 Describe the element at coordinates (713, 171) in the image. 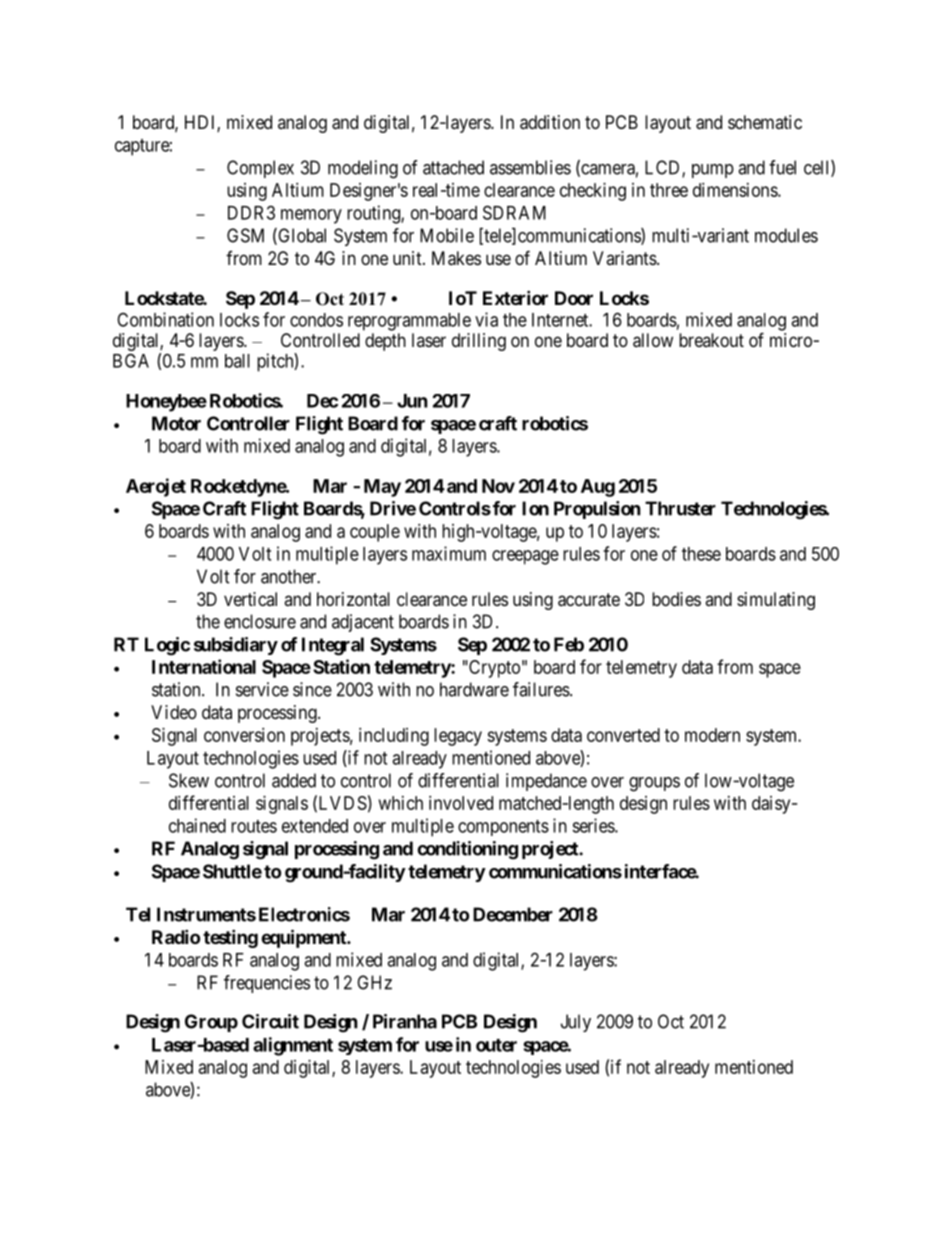

I see `pump` at that location.
